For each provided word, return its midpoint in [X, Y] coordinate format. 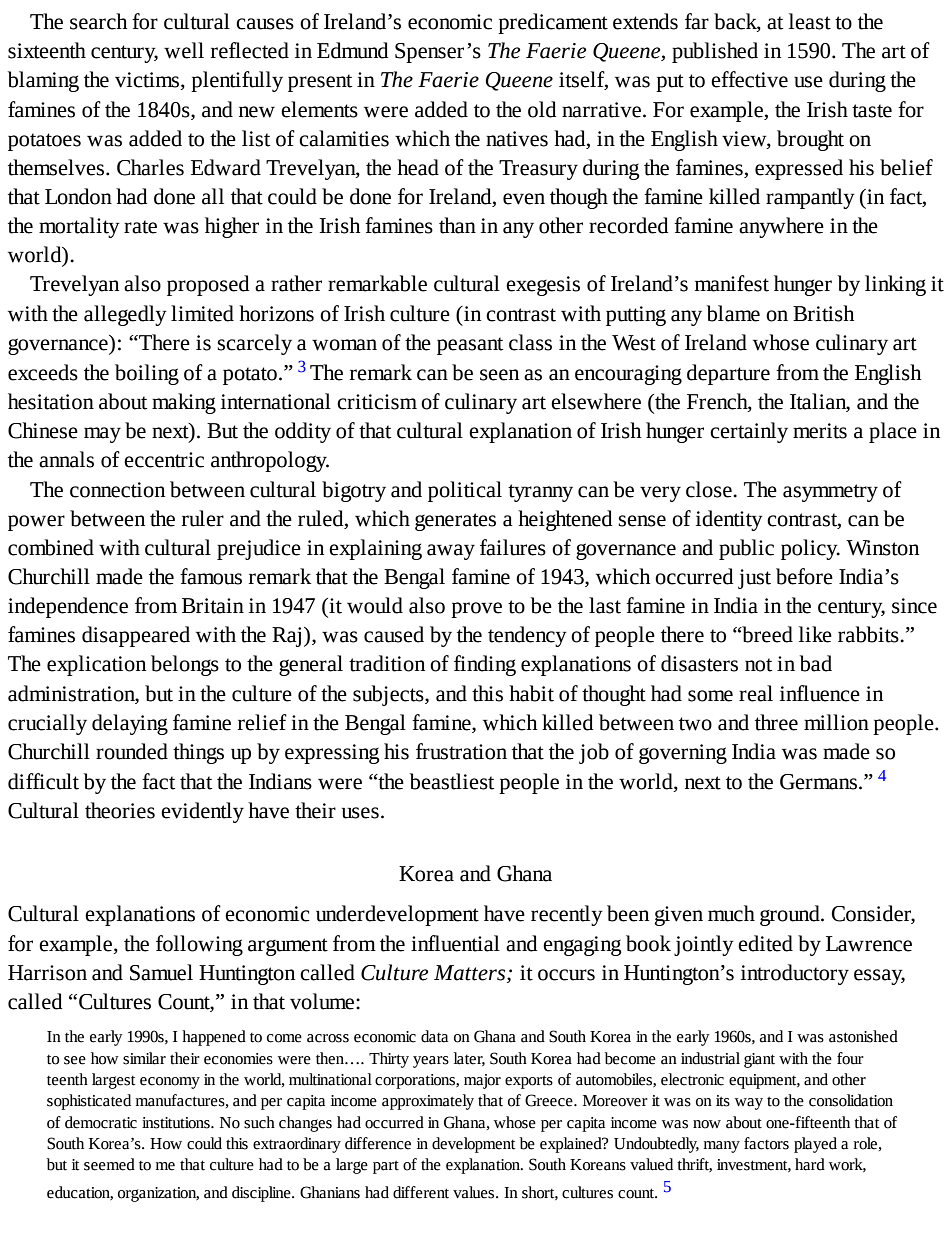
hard [810, 1164]
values [475, 1192]
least [810, 21]
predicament [553, 23]
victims [148, 81]
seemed [109, 1164]
